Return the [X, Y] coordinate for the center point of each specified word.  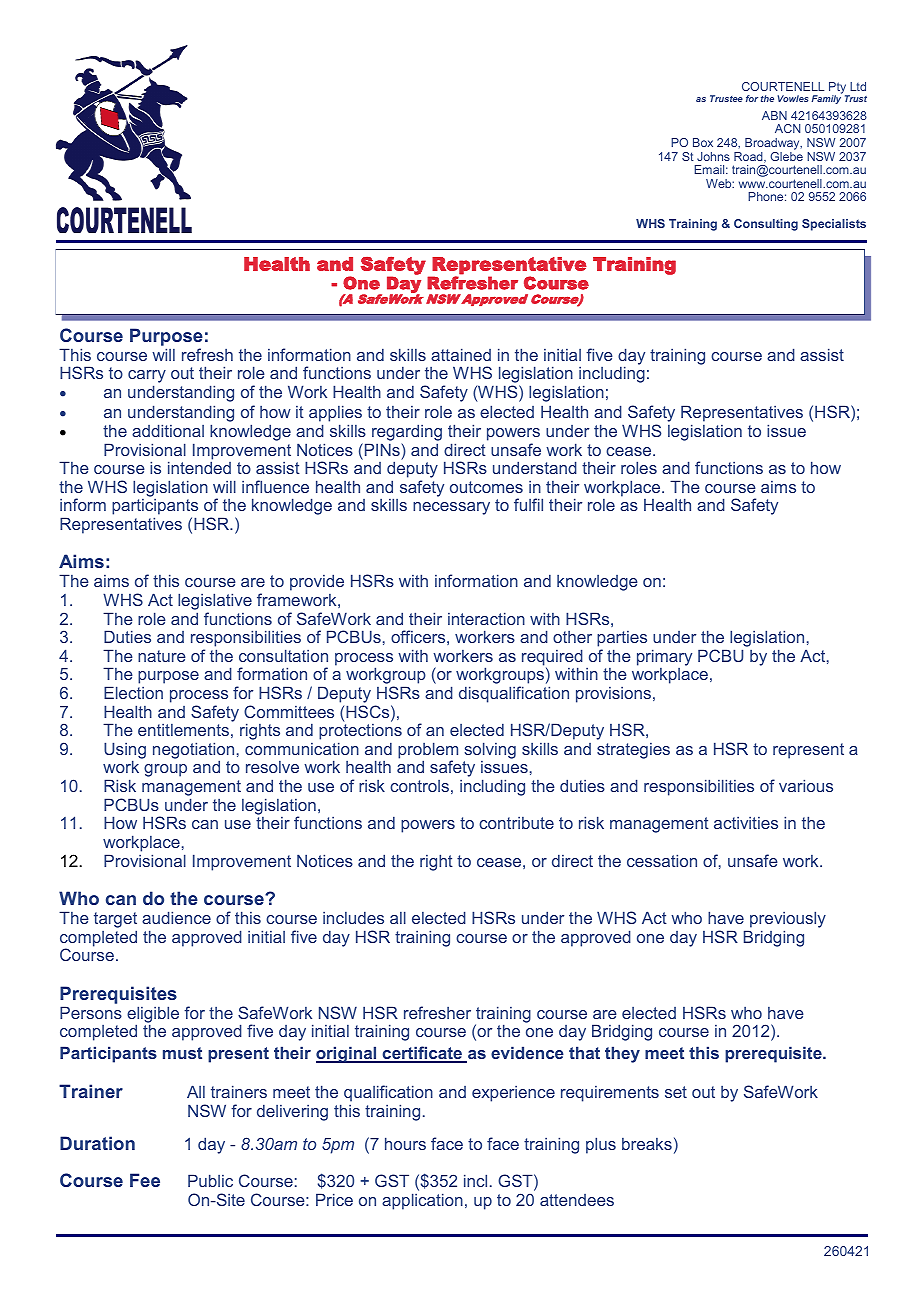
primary [664, 657]
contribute [516, 823]
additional [168, 430]
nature [162, 656]
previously [788, 919]
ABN [774, 115]
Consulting [766, 225]
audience [176, 917]
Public [210, 1180]
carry [147, 378]
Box [703, 142]
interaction [486, 618]
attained [461, 354]
